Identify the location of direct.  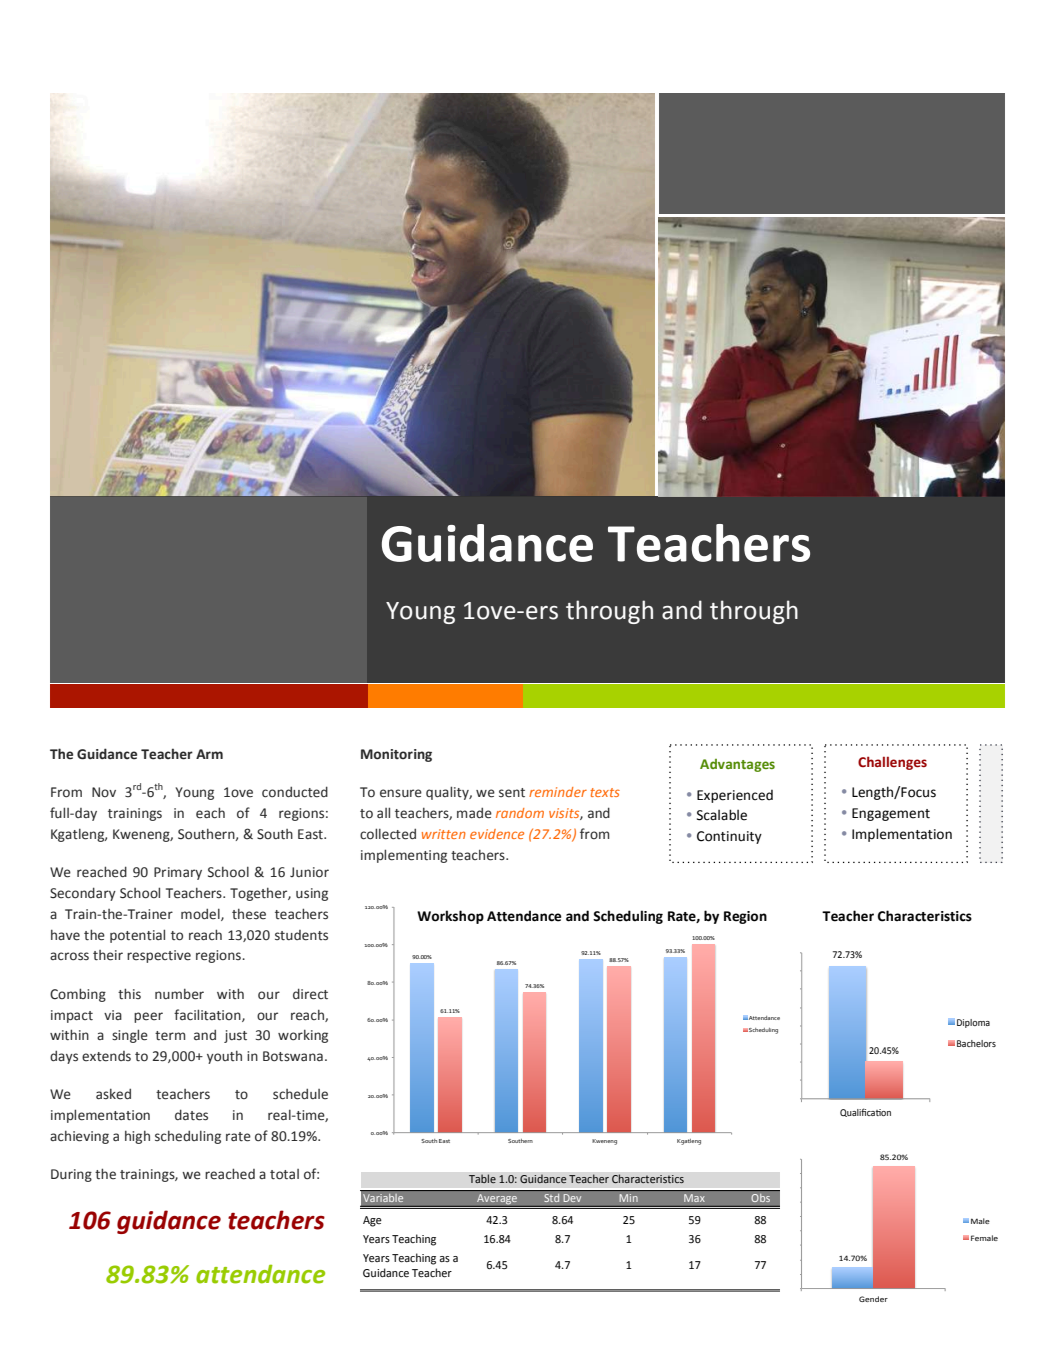
(310, 994).
